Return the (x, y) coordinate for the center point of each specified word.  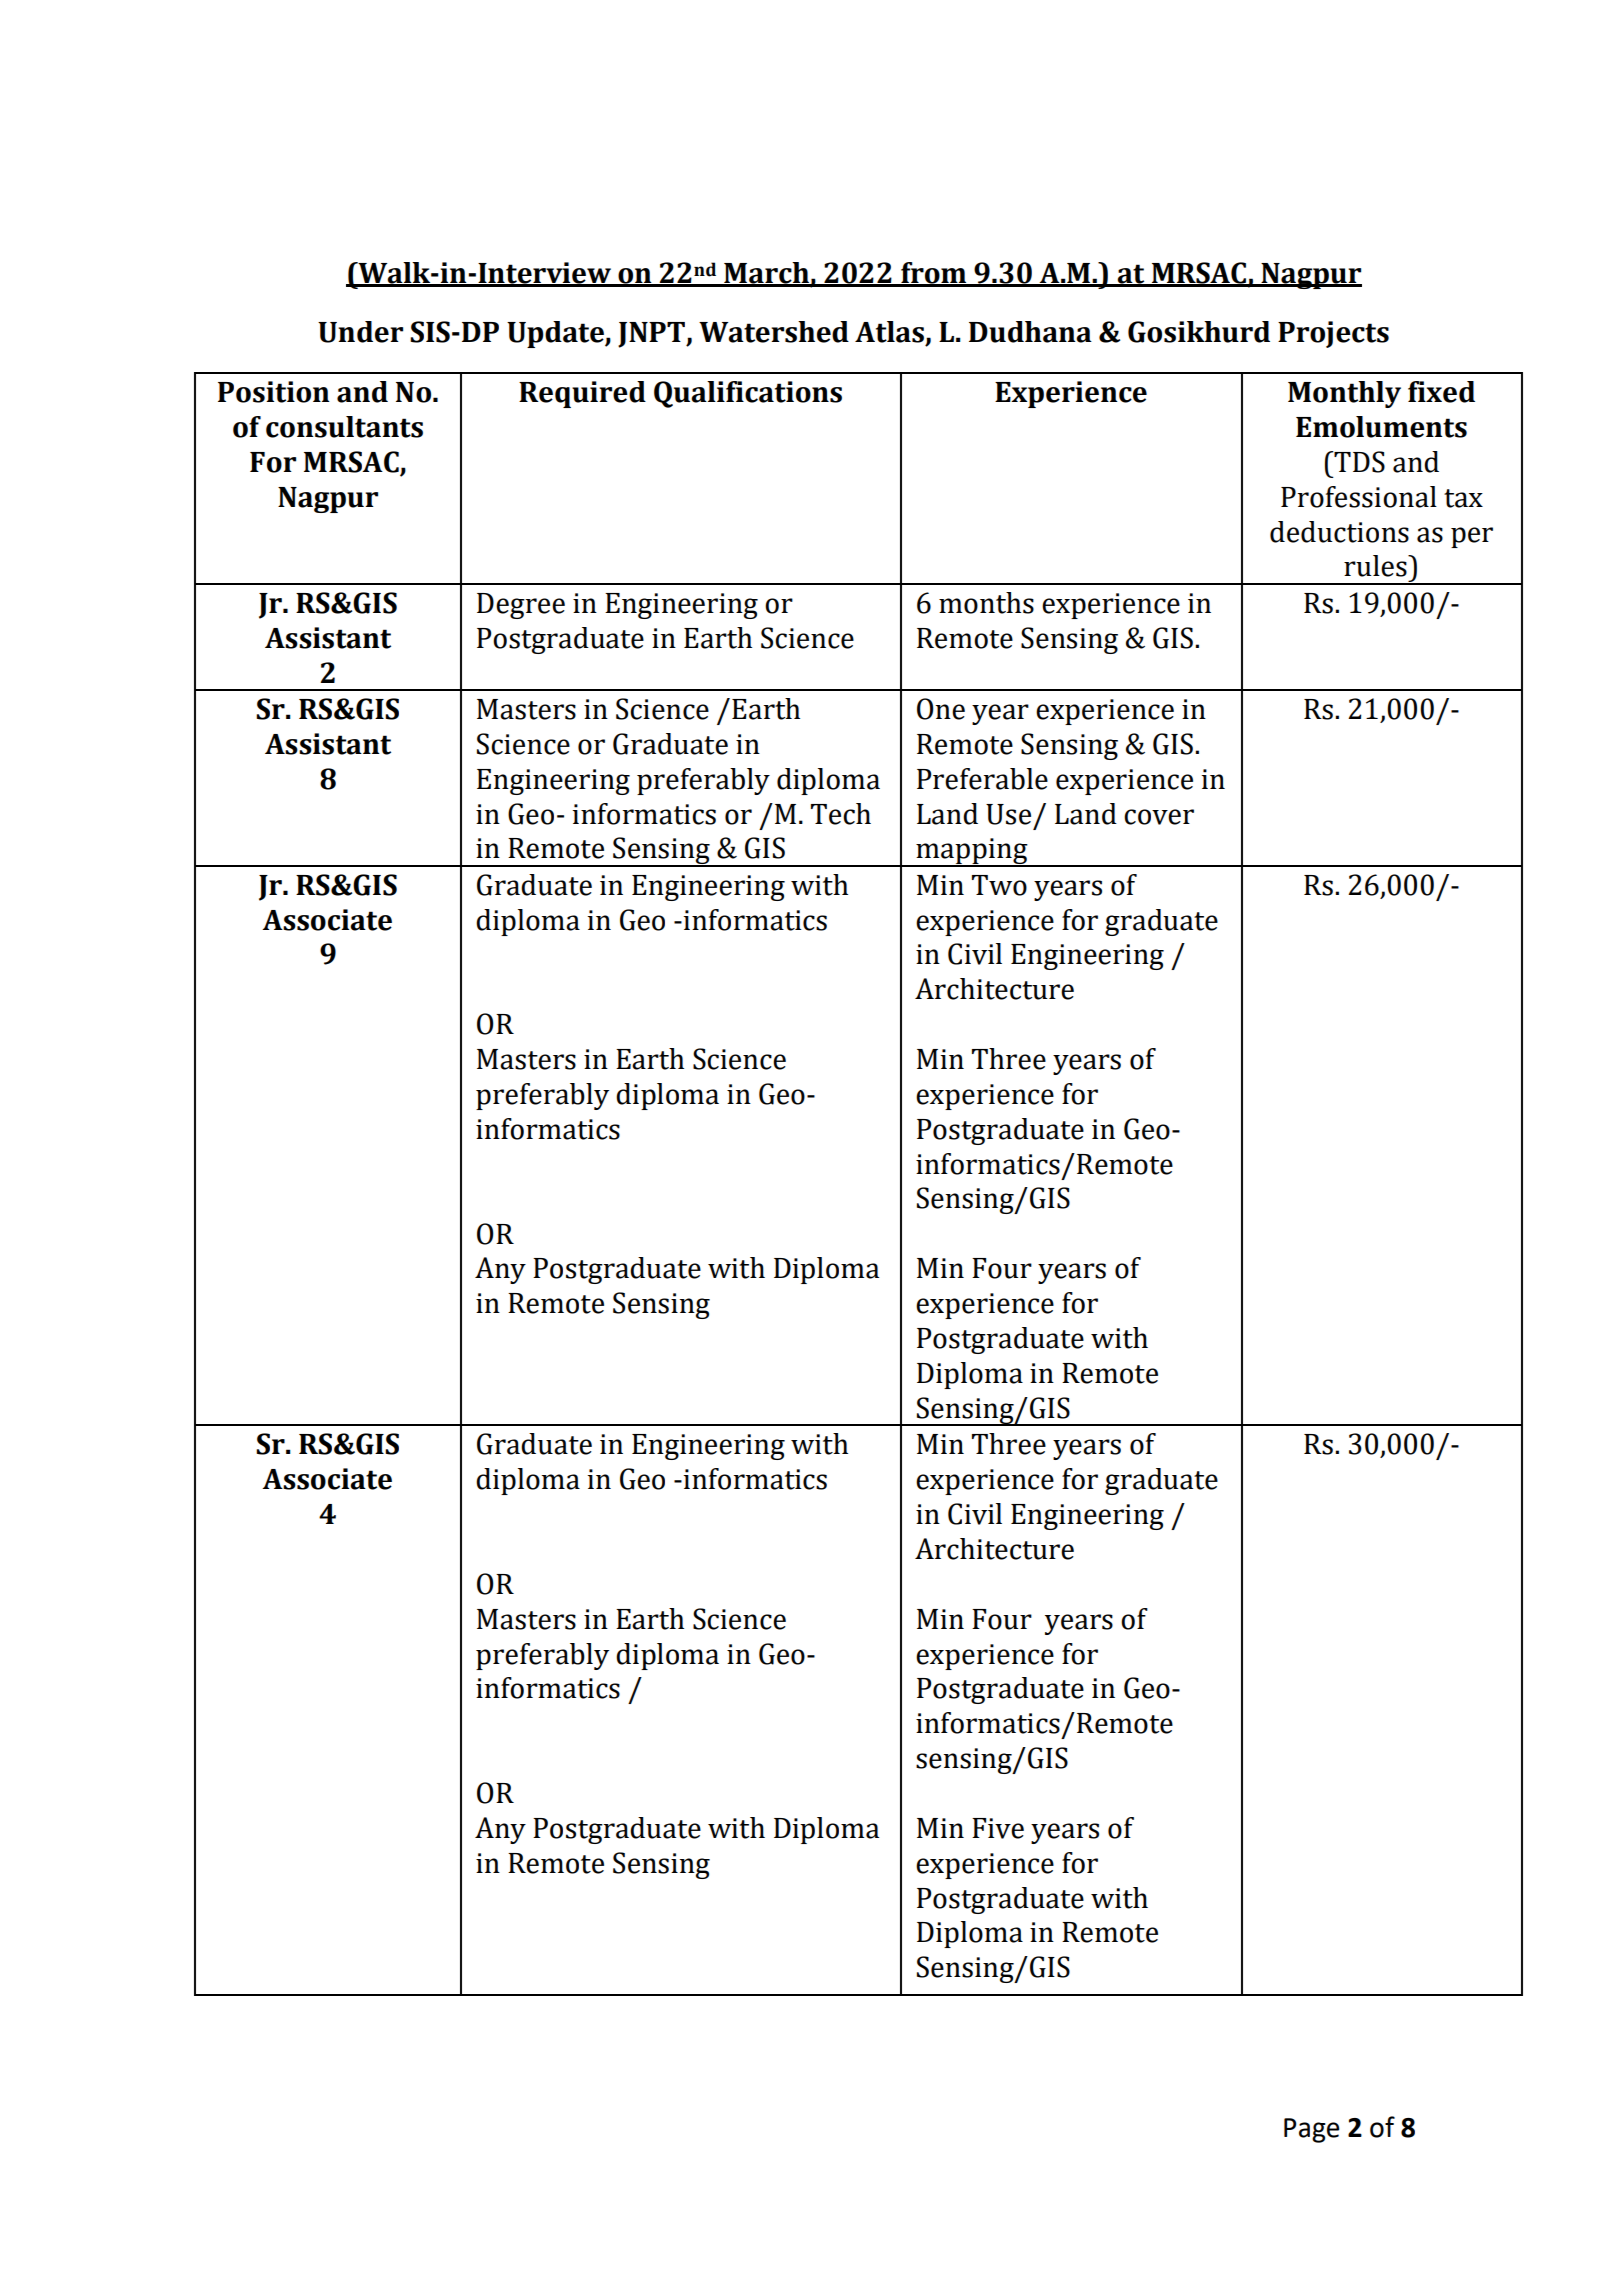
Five (998, 1828)
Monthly (1344, 394)
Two (999, 885)
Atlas (889, 332)
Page (1311, 2130)
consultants (344, 427)
